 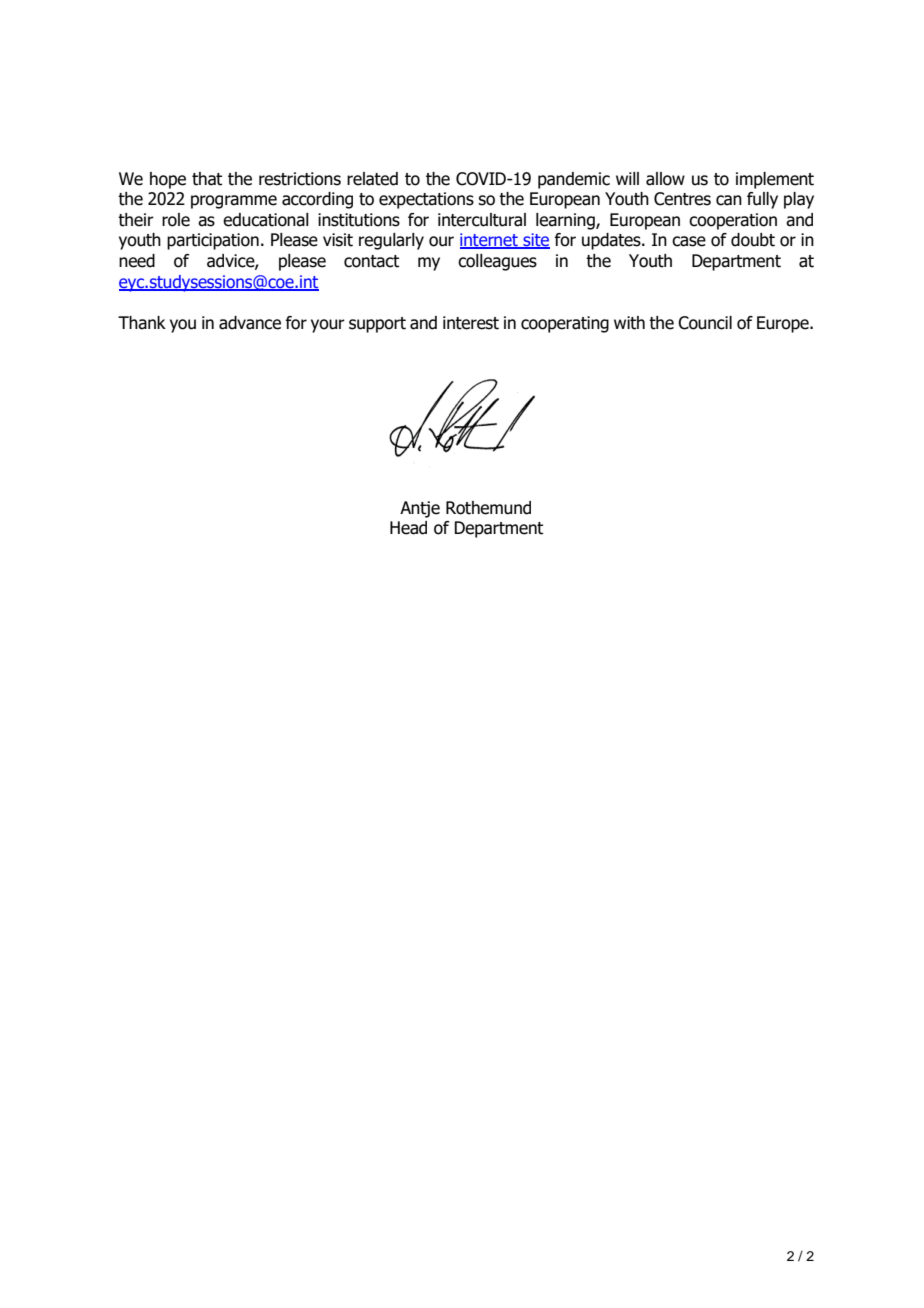 What do you see at coordinates (207, 179) in the screenshot?
I see `that` at bounding box center [207, 179].
